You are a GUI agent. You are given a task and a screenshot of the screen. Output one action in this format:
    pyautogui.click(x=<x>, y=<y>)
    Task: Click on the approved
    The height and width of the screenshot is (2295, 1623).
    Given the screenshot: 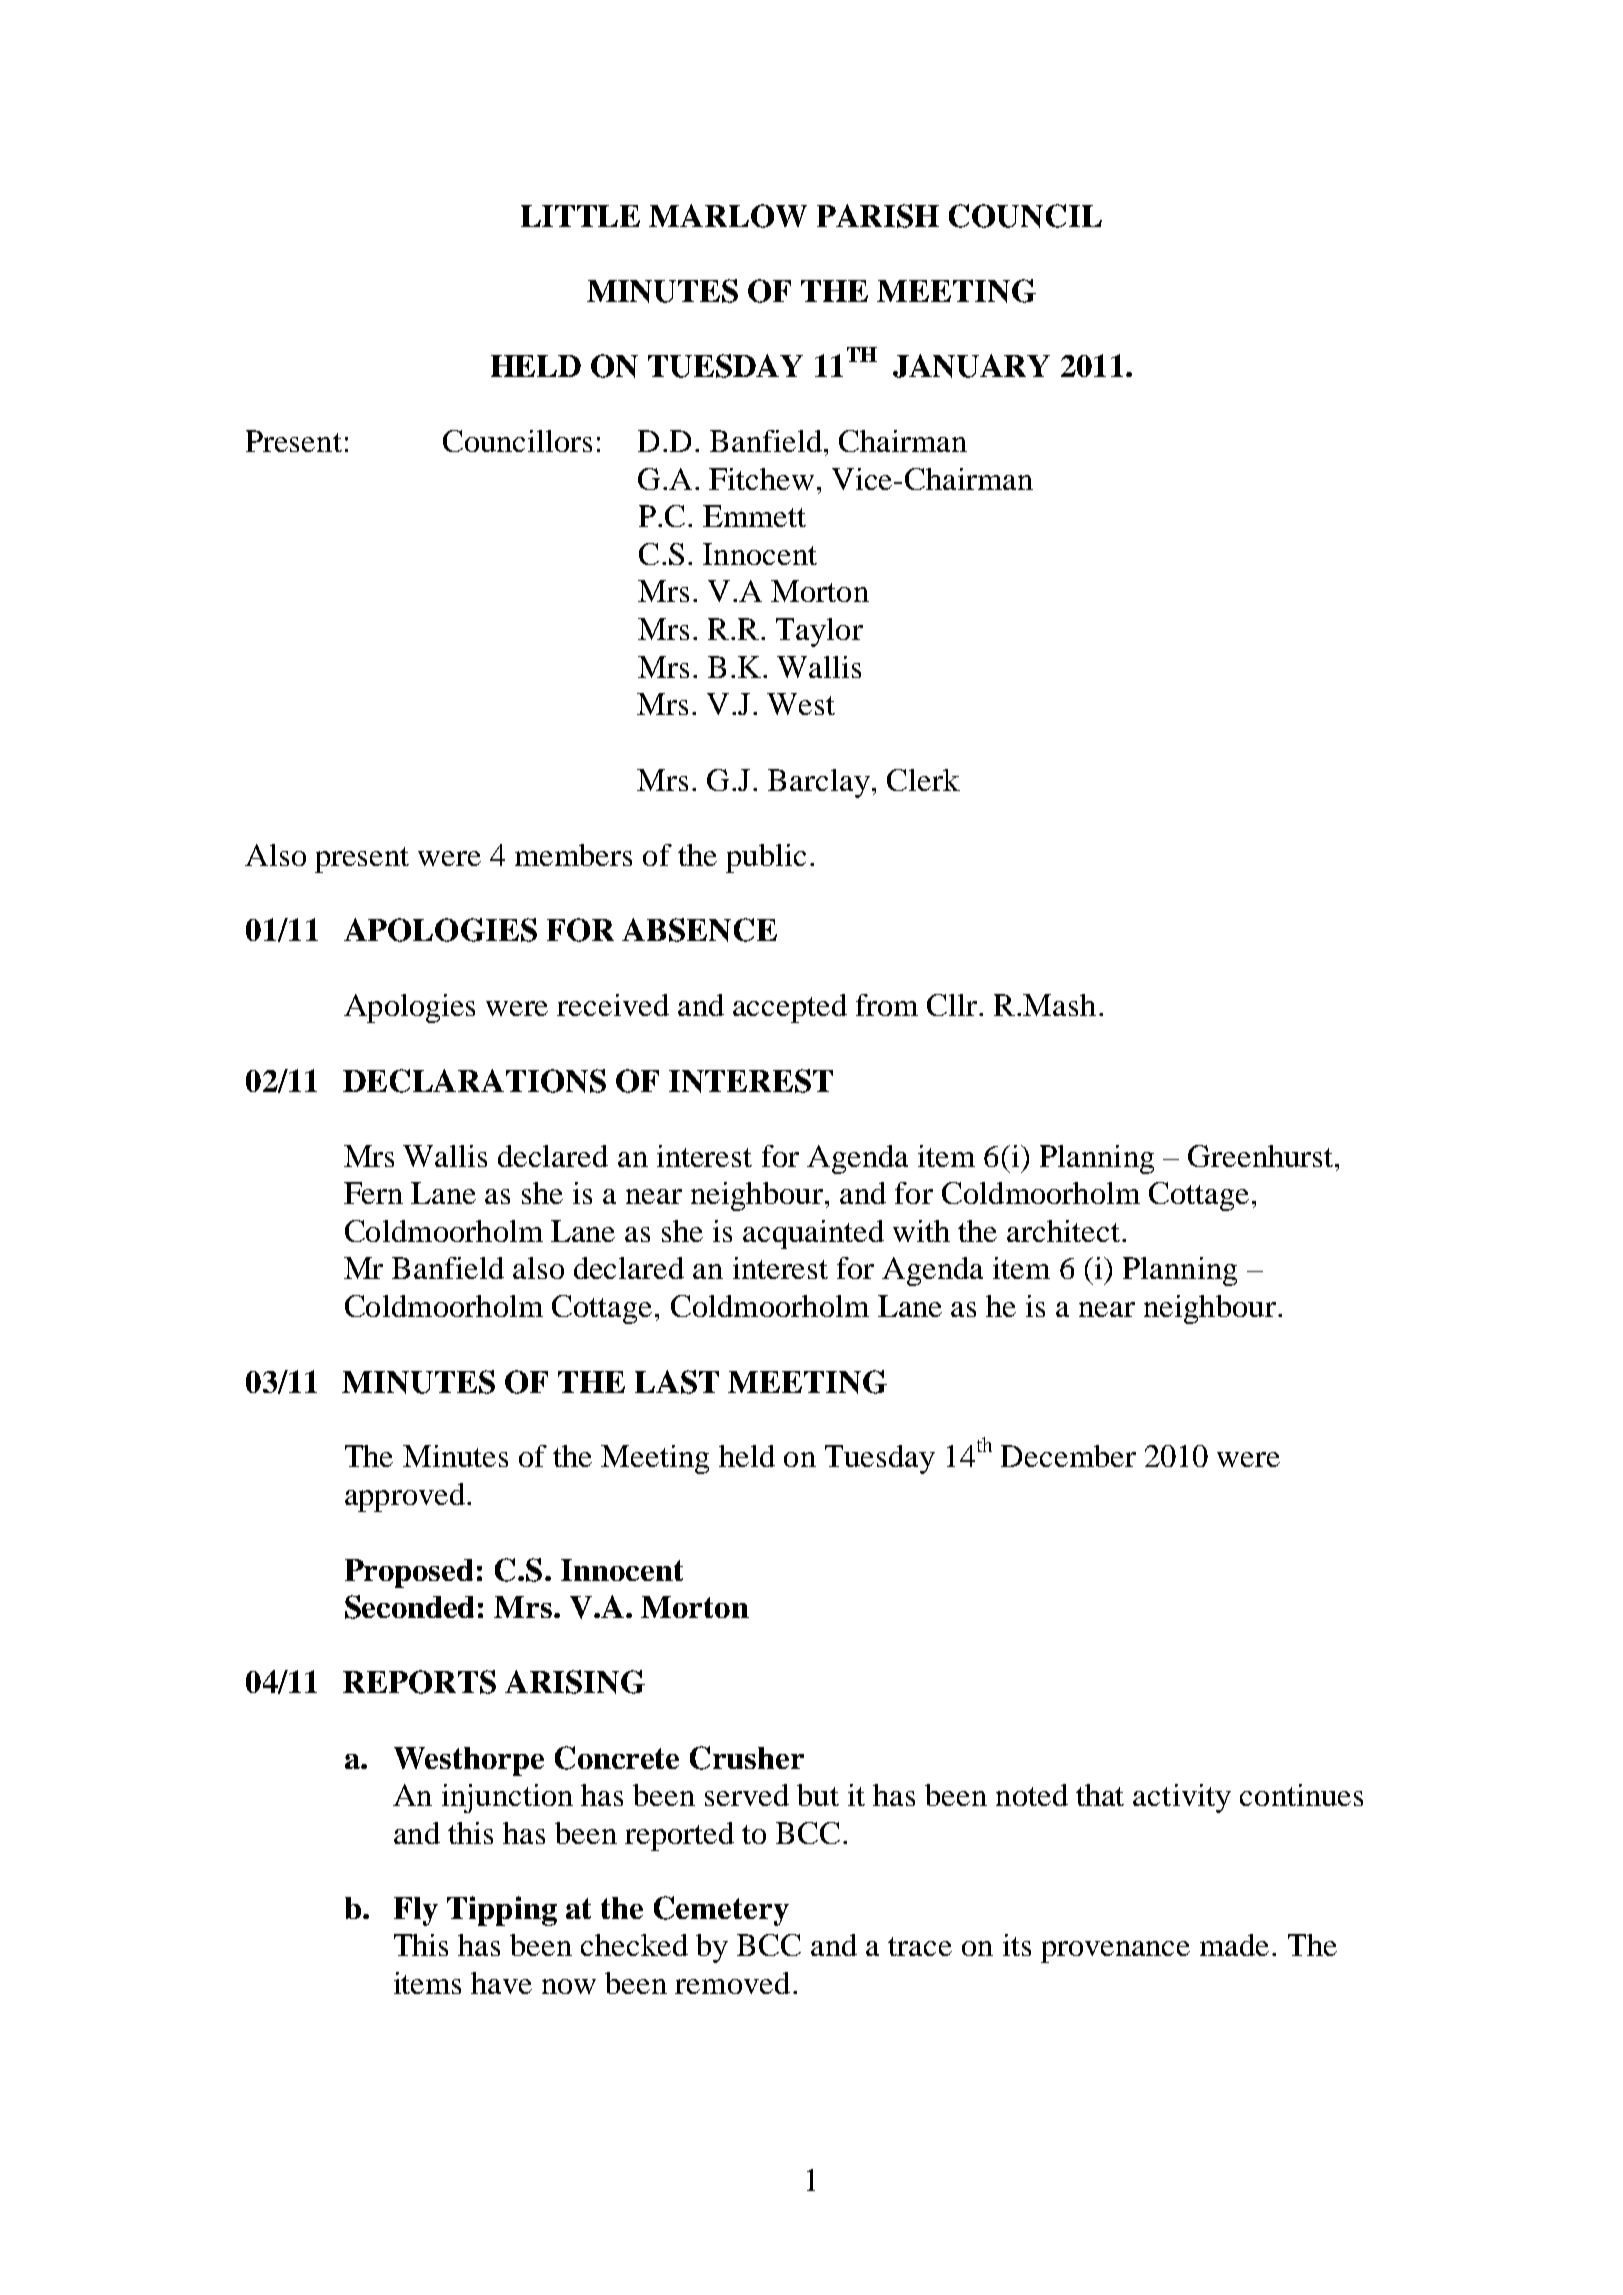 What is the action you would take?
    pyautogui.click(x=405, y=1497)
